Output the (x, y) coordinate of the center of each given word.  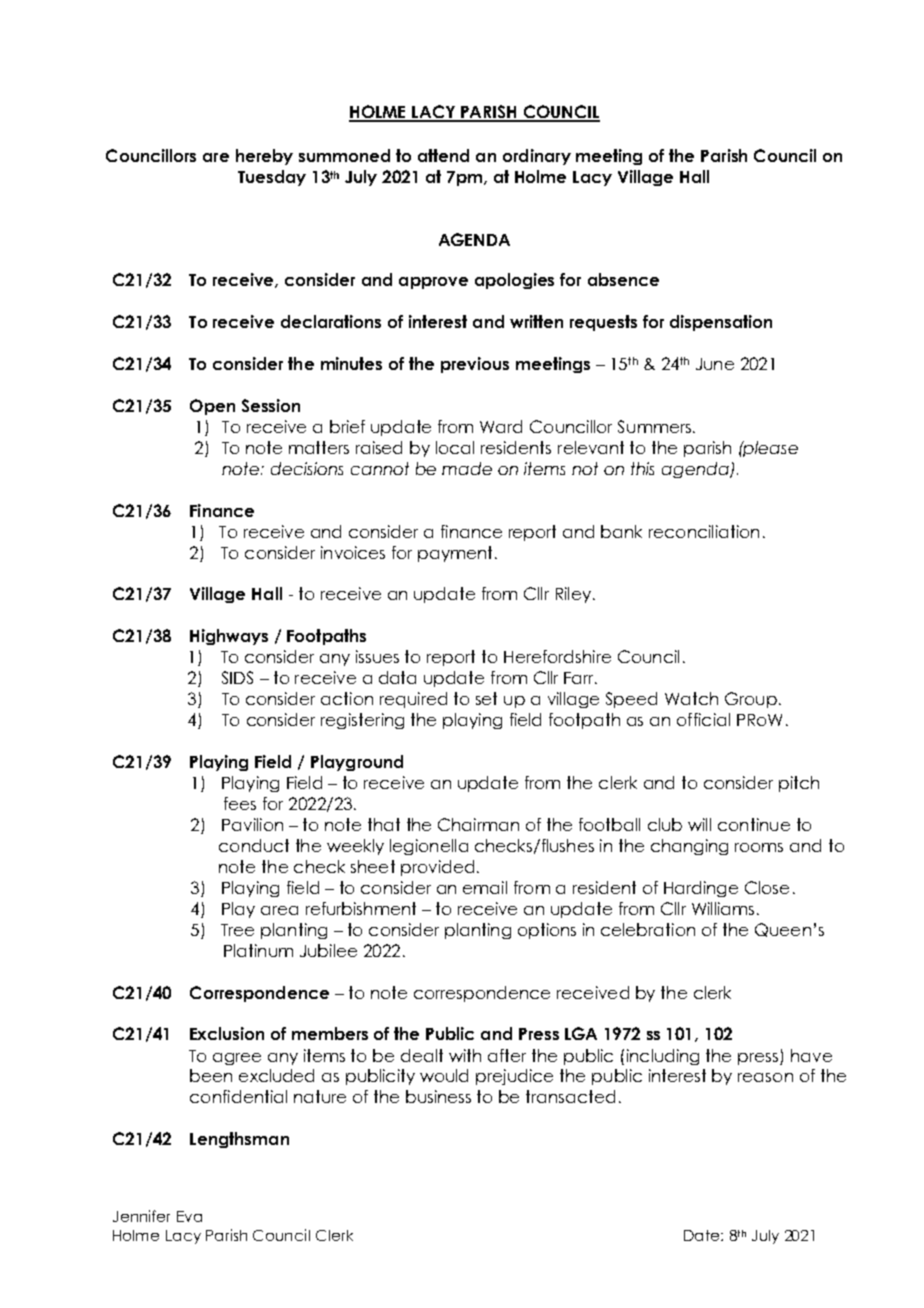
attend (443, 155)
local (455, 447)
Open (212, 407)
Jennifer (141, 1216)
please (770, 449)
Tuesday (272, 178)
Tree (237, 930)
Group (751, 700)
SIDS (237, 677)
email (485, 887)
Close (767, 887)
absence (623, 279)
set (486, 698)
